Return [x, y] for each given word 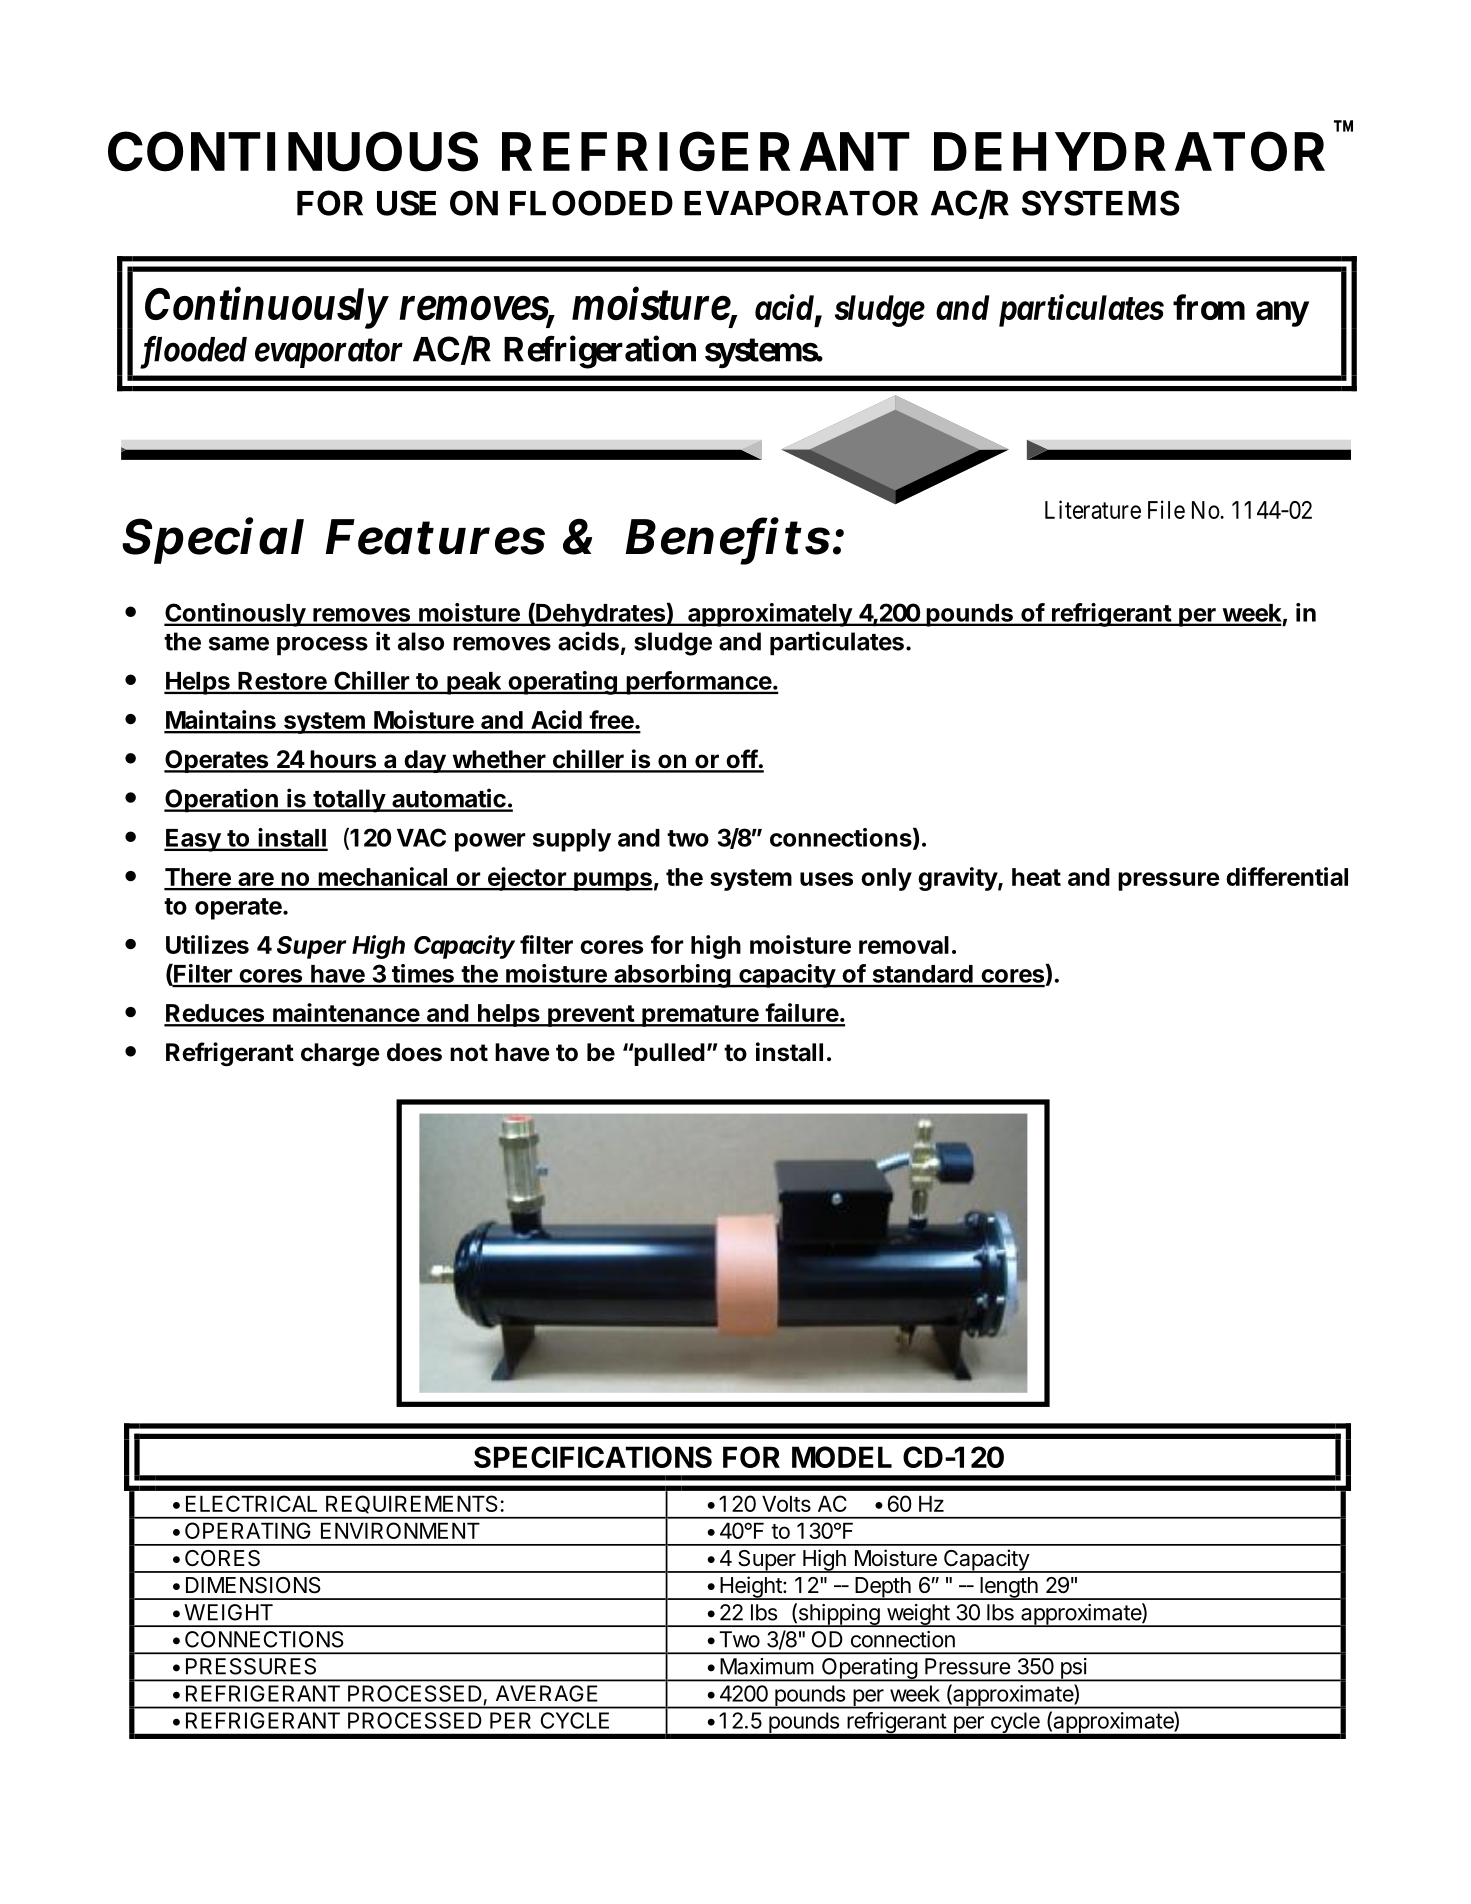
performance [698, 683]
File [1166, 509]
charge [340, 1054]
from [1209, 307]
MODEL [842, 1457]
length [1009, 1588]
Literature [1093, 509]
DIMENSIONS [253, 1585]
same [239, 644]
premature [700, 1016]
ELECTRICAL [251, 1503]
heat [1036, 877]
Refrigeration [600, 352]
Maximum [767, 1666]
